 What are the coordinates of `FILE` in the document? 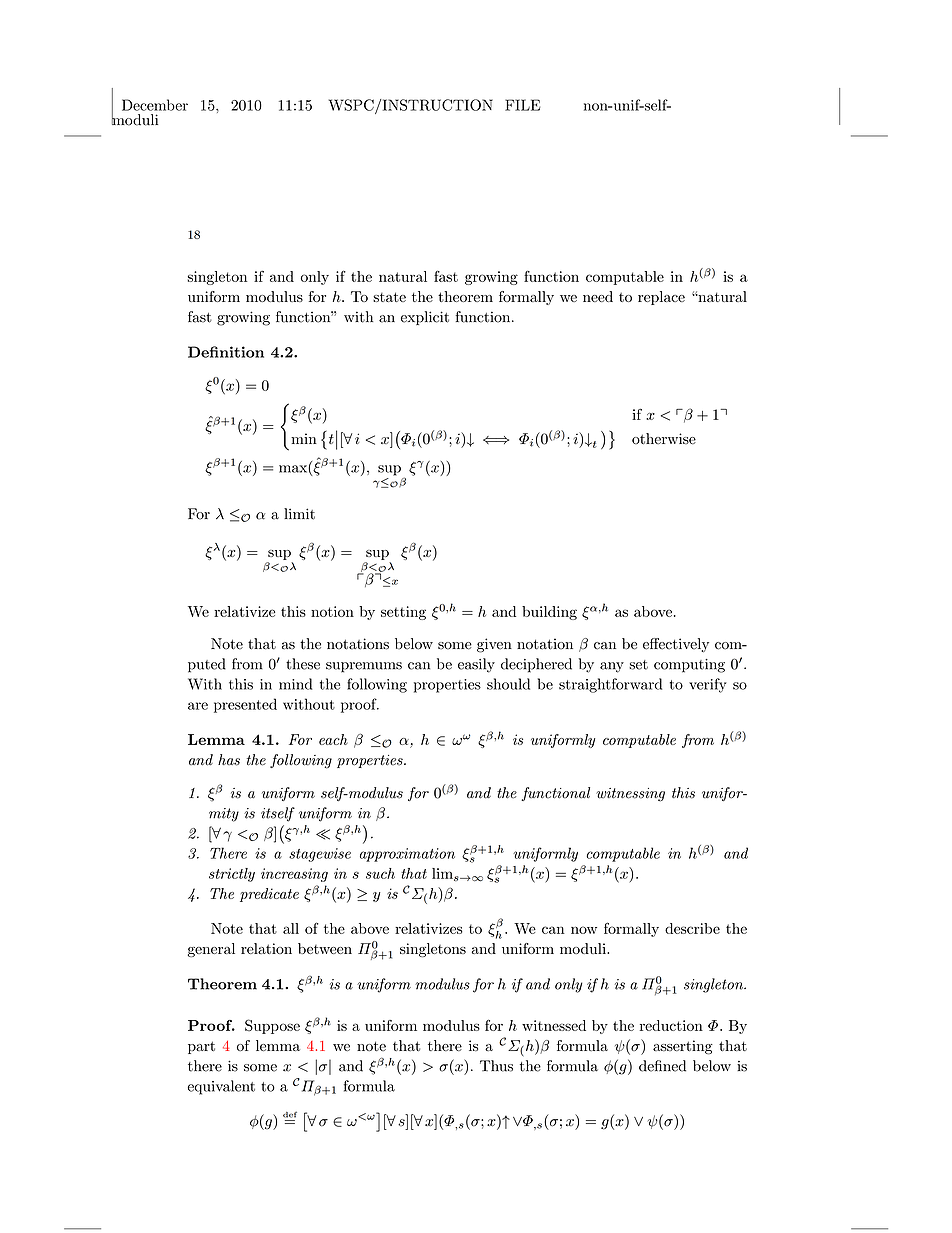 It's located at (522, 105).
